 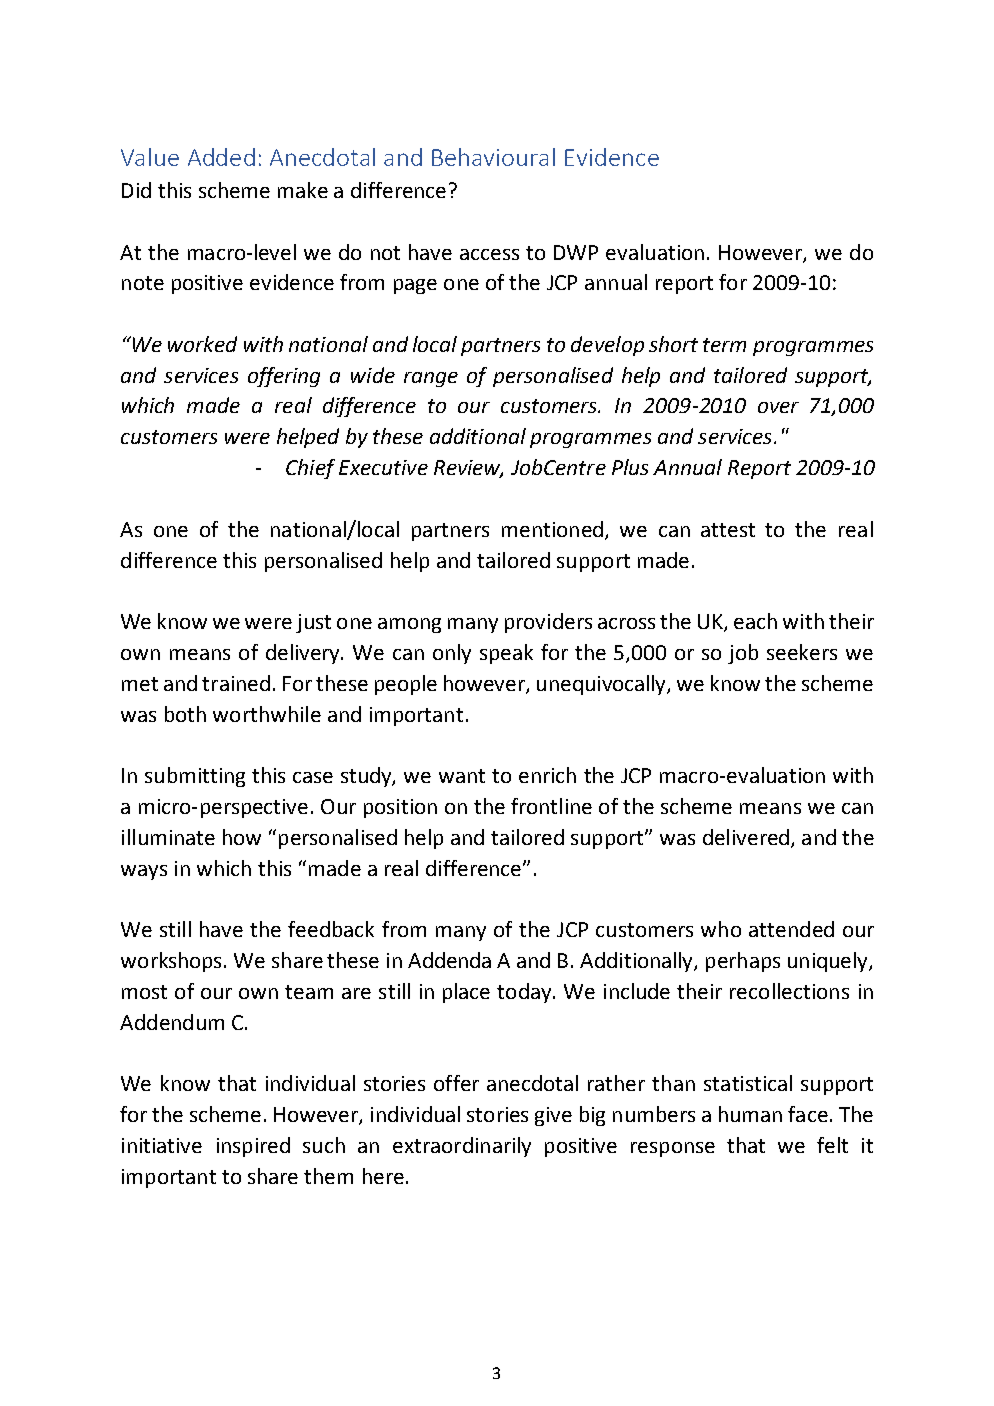 What do you see at coordinates (221, 157) in the image?
I see `Added` at bounding box center [221, 157].
